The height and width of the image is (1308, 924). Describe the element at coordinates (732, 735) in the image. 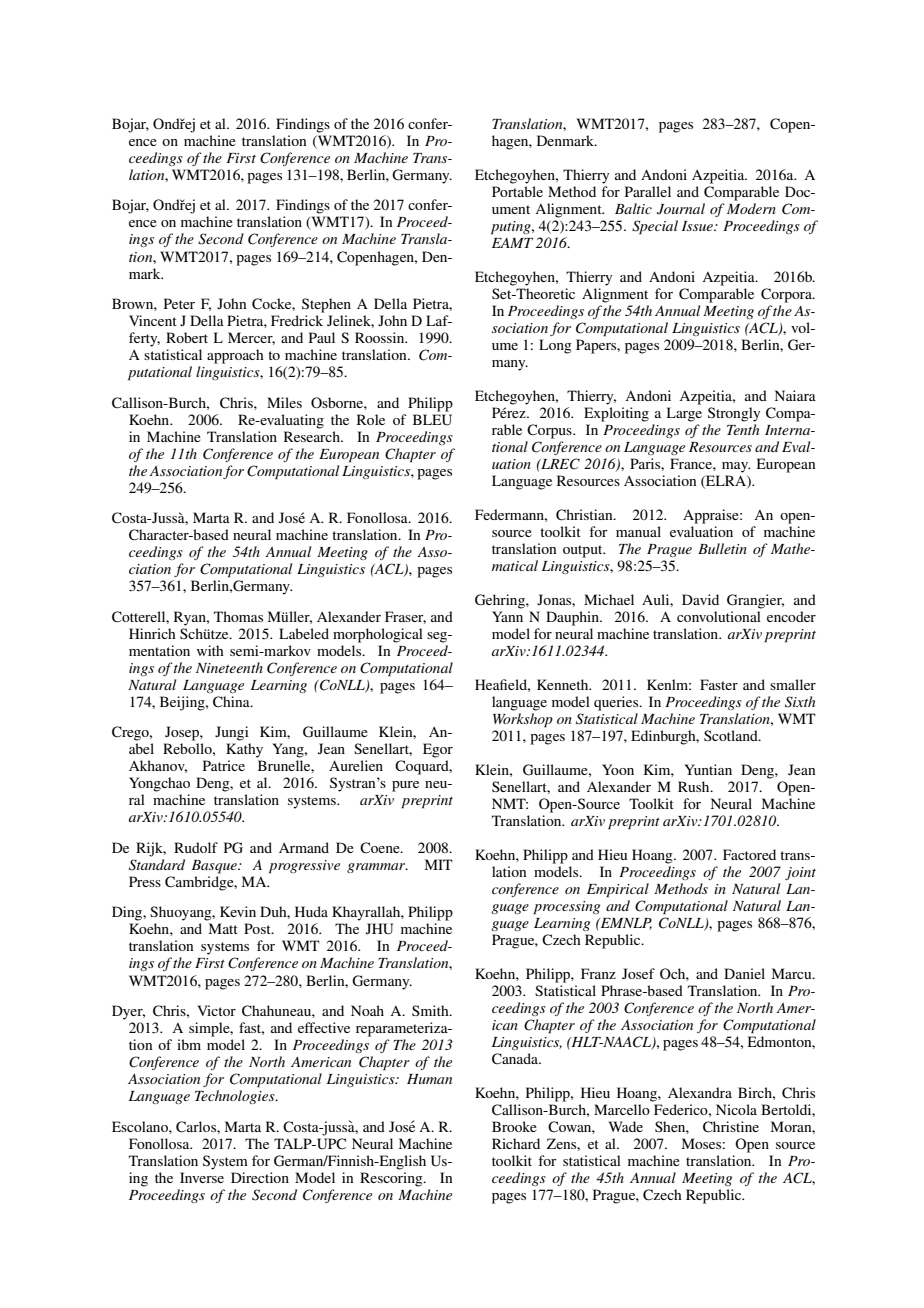

I see `Scotland` at that location.
